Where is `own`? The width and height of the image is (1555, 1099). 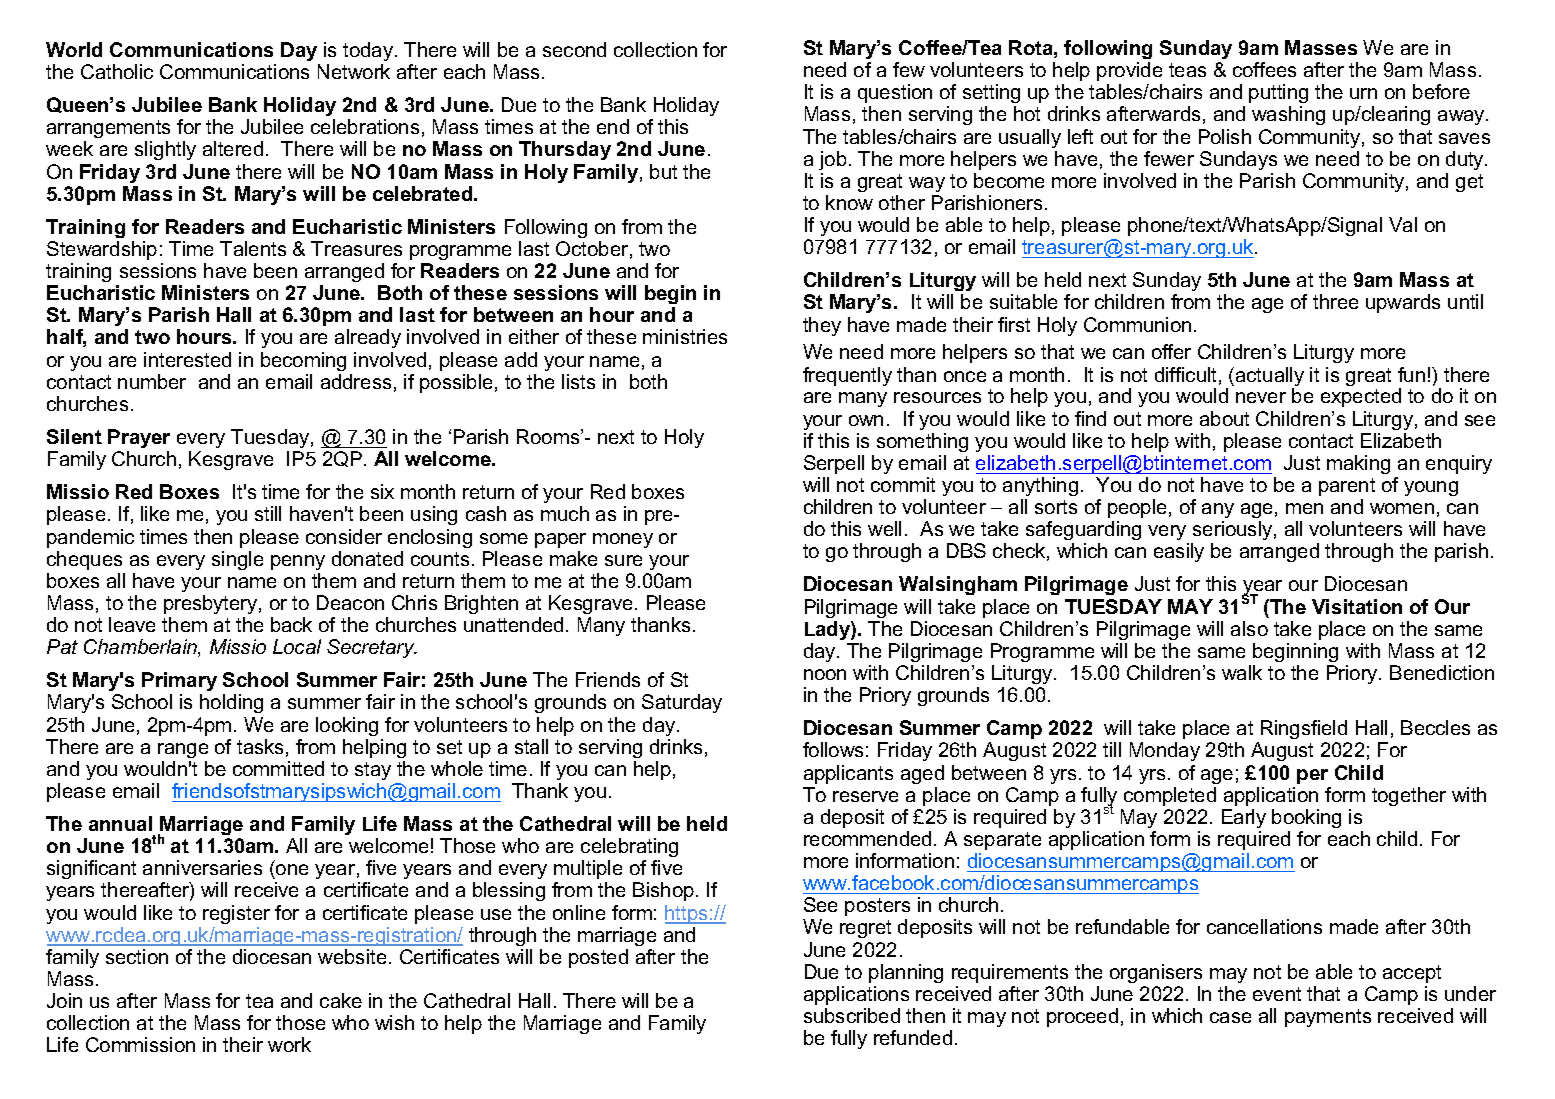
own is located at coordinates (866, 420).
